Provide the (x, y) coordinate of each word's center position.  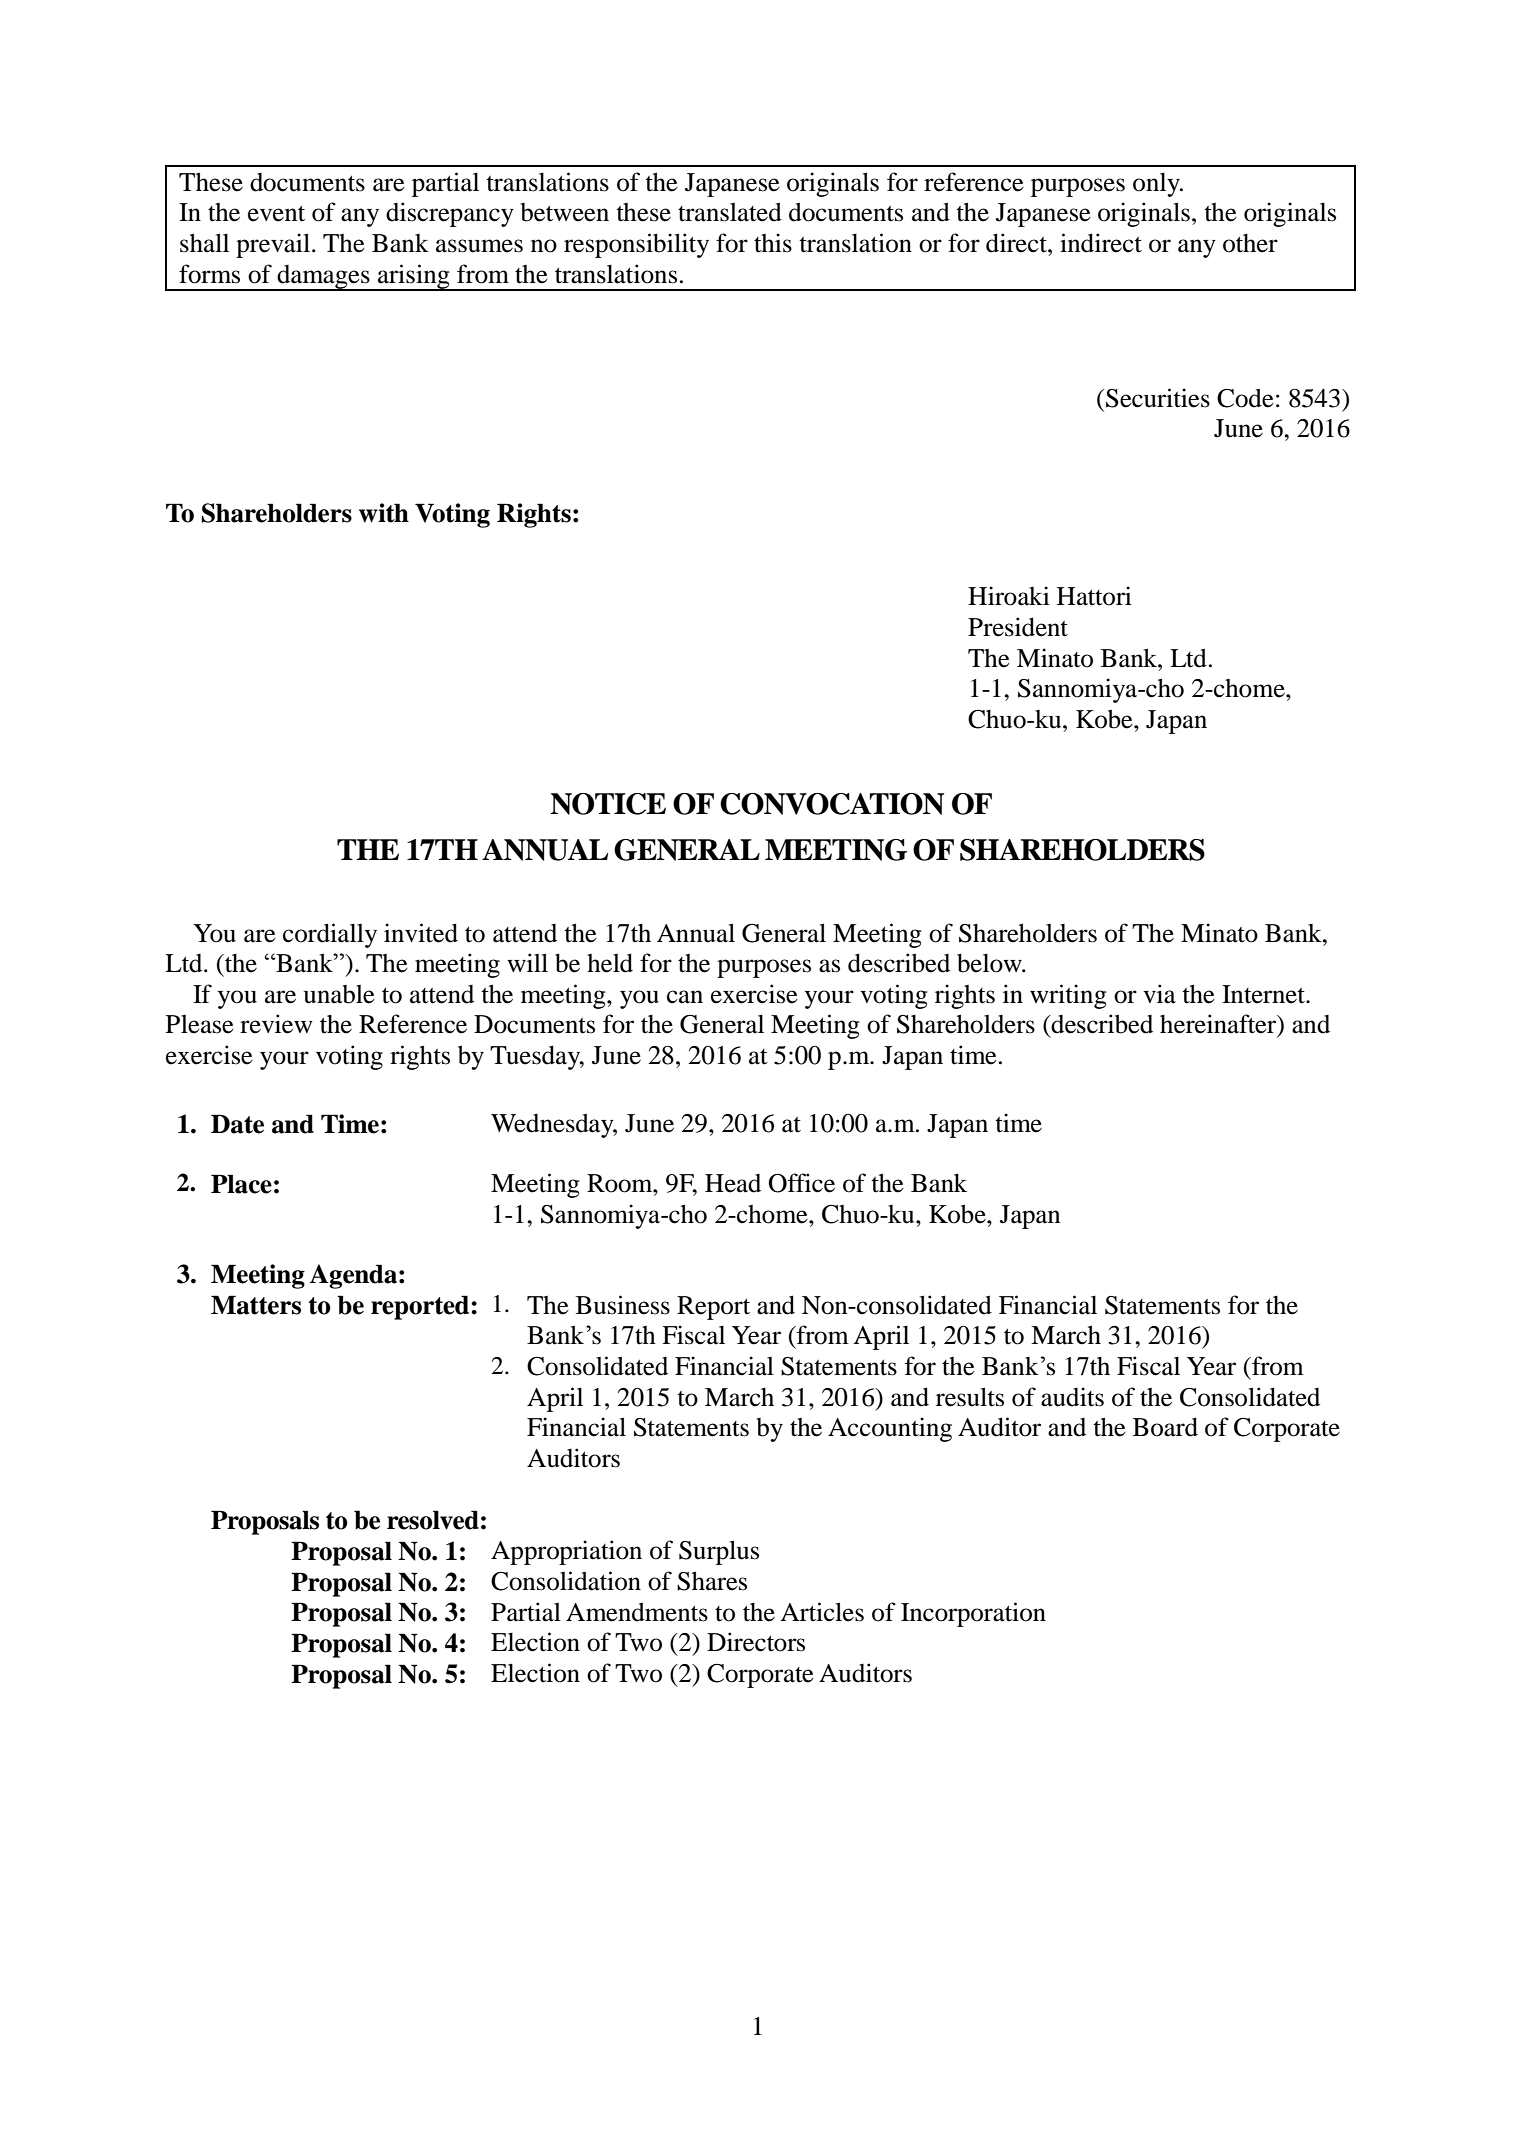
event (276, 214)
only (1157, 185)
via (1159, 994)
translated (730, 212)
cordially (330, 935)
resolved (433, 1520)
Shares (712, 1581)
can (685, 997)
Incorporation (973, 1614)
